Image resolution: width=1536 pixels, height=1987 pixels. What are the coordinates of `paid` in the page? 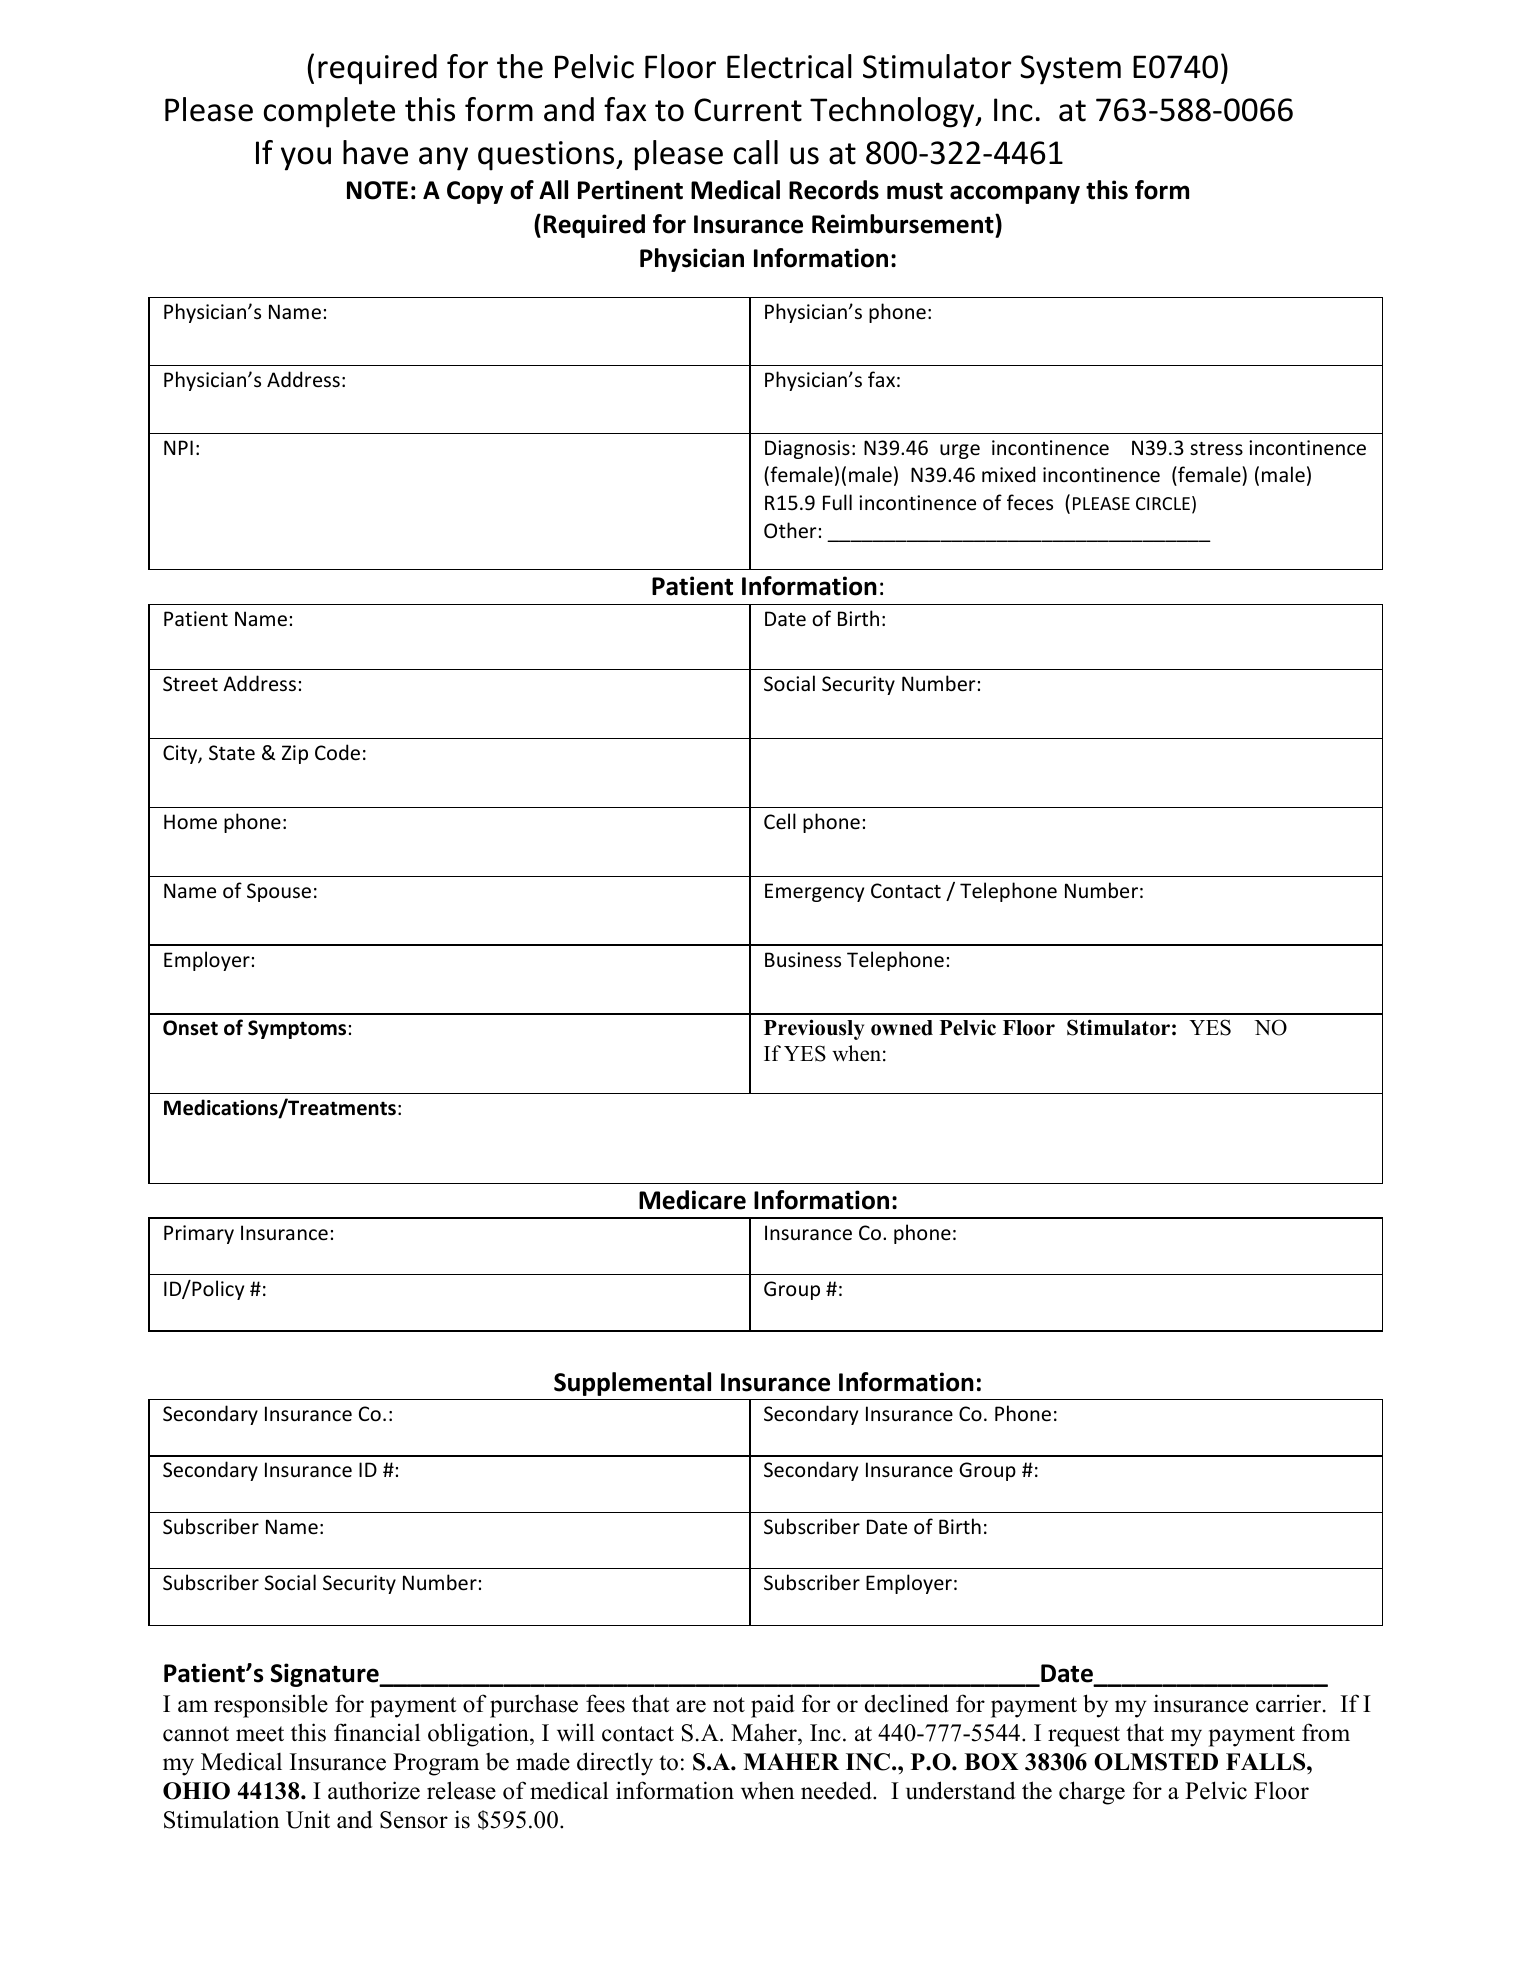 It's located at (773, 1706).
